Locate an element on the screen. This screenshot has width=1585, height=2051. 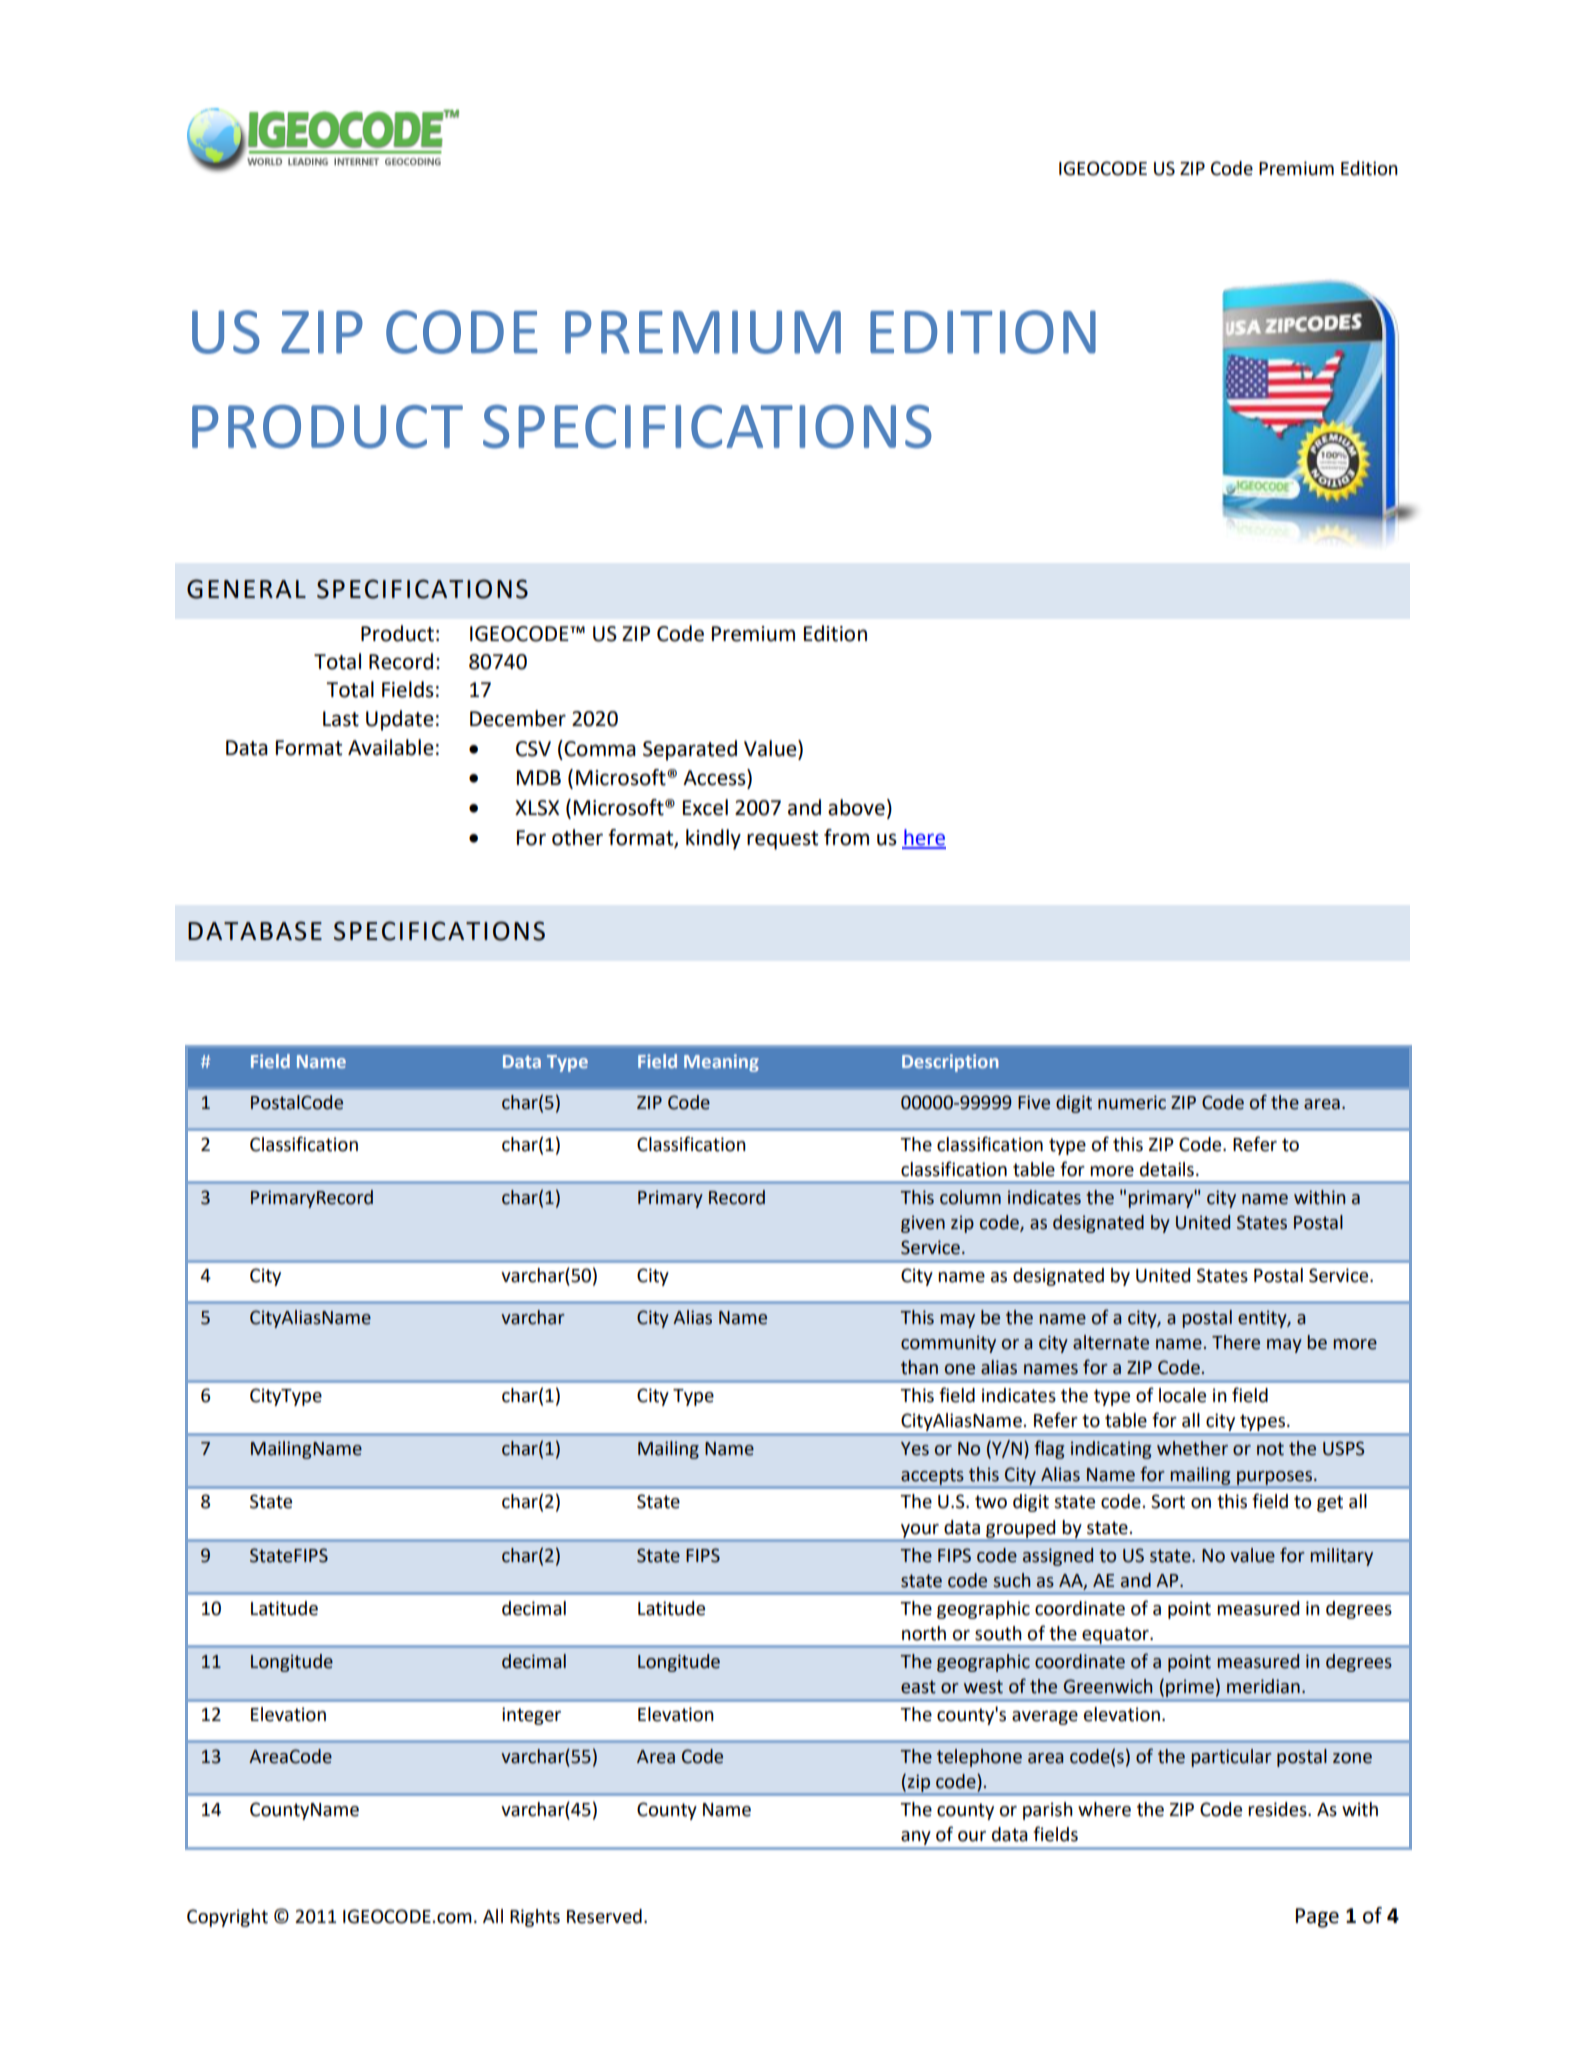
GENERAL is located at coordinates (246, 589).
